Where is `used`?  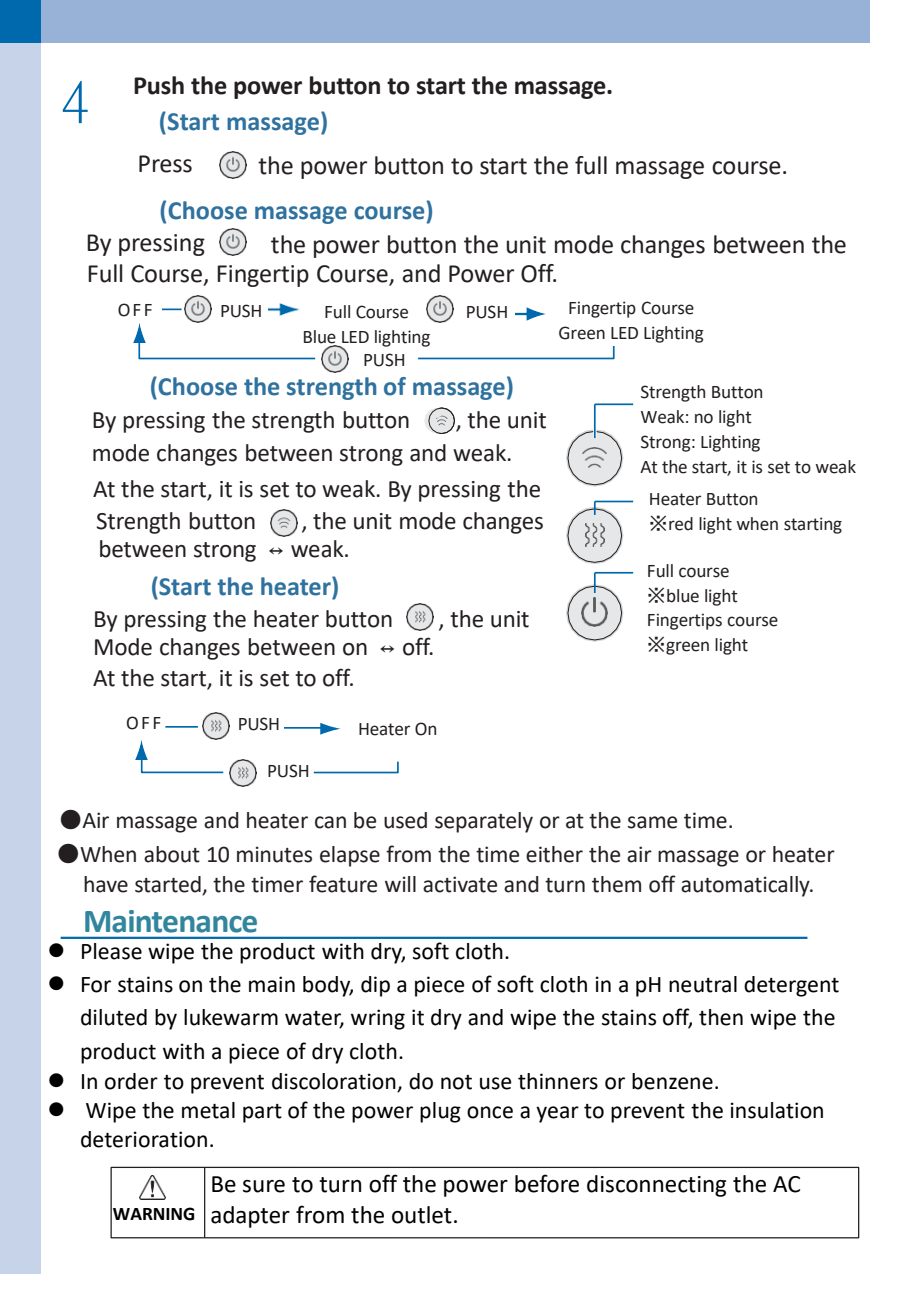 used is located at coordinates (405, 820).
